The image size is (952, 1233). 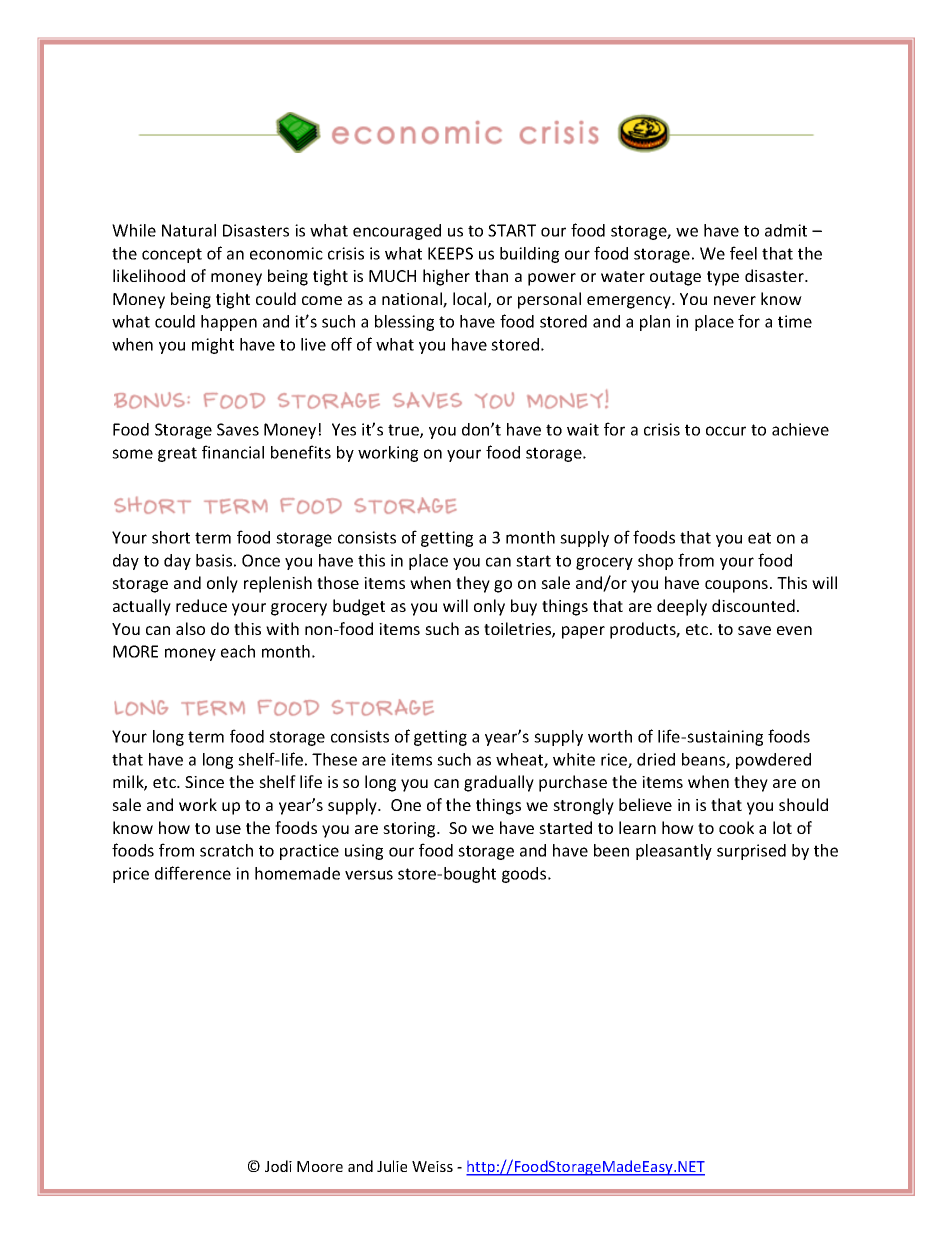 I want to click on Natural, so click(x=189, y=230).
